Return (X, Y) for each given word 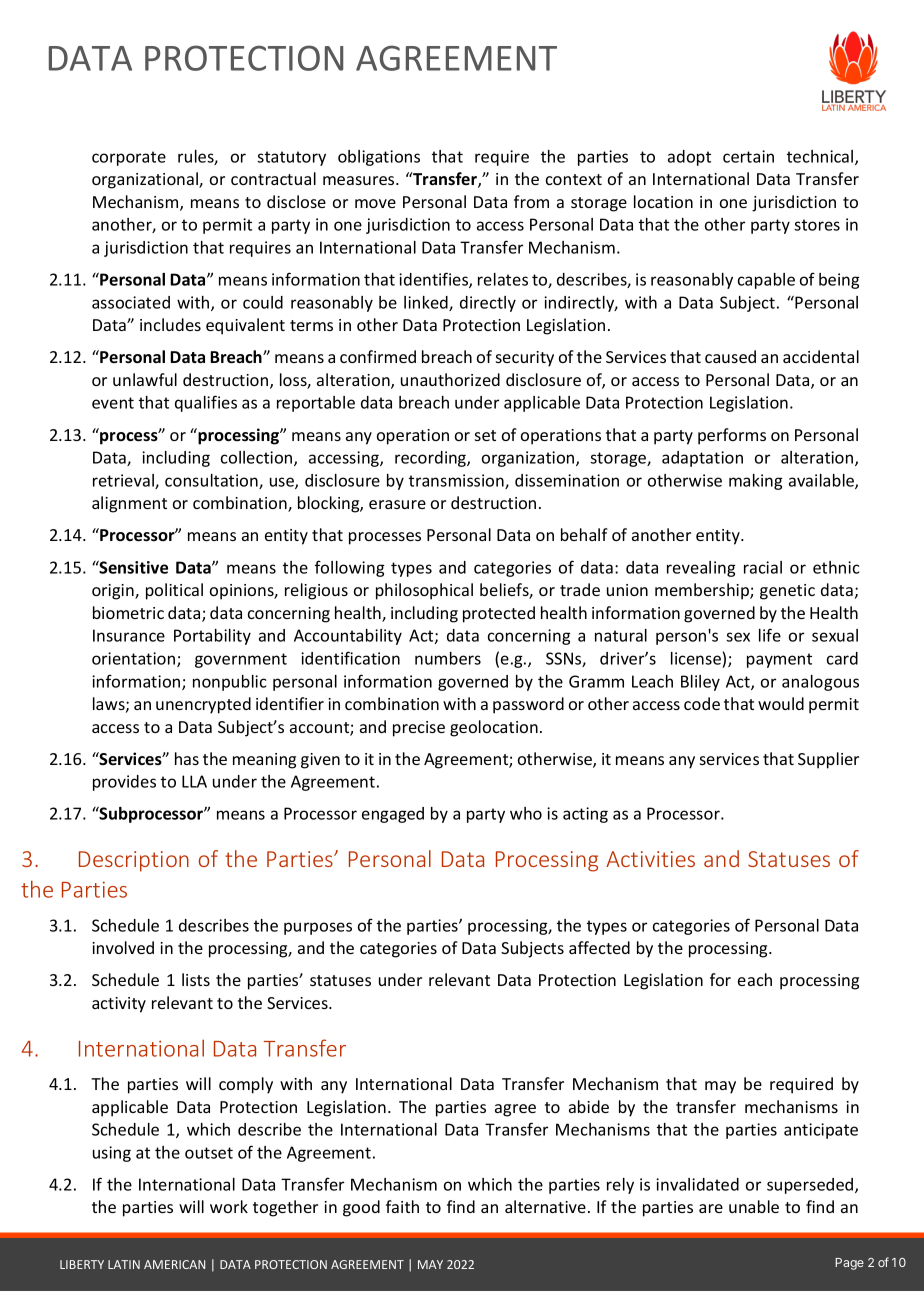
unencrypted (203, 705)
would (781, 703)
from (531, 201)
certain (748, 156)
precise (419, 729)
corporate (129, 158)
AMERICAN (174, 1264)
